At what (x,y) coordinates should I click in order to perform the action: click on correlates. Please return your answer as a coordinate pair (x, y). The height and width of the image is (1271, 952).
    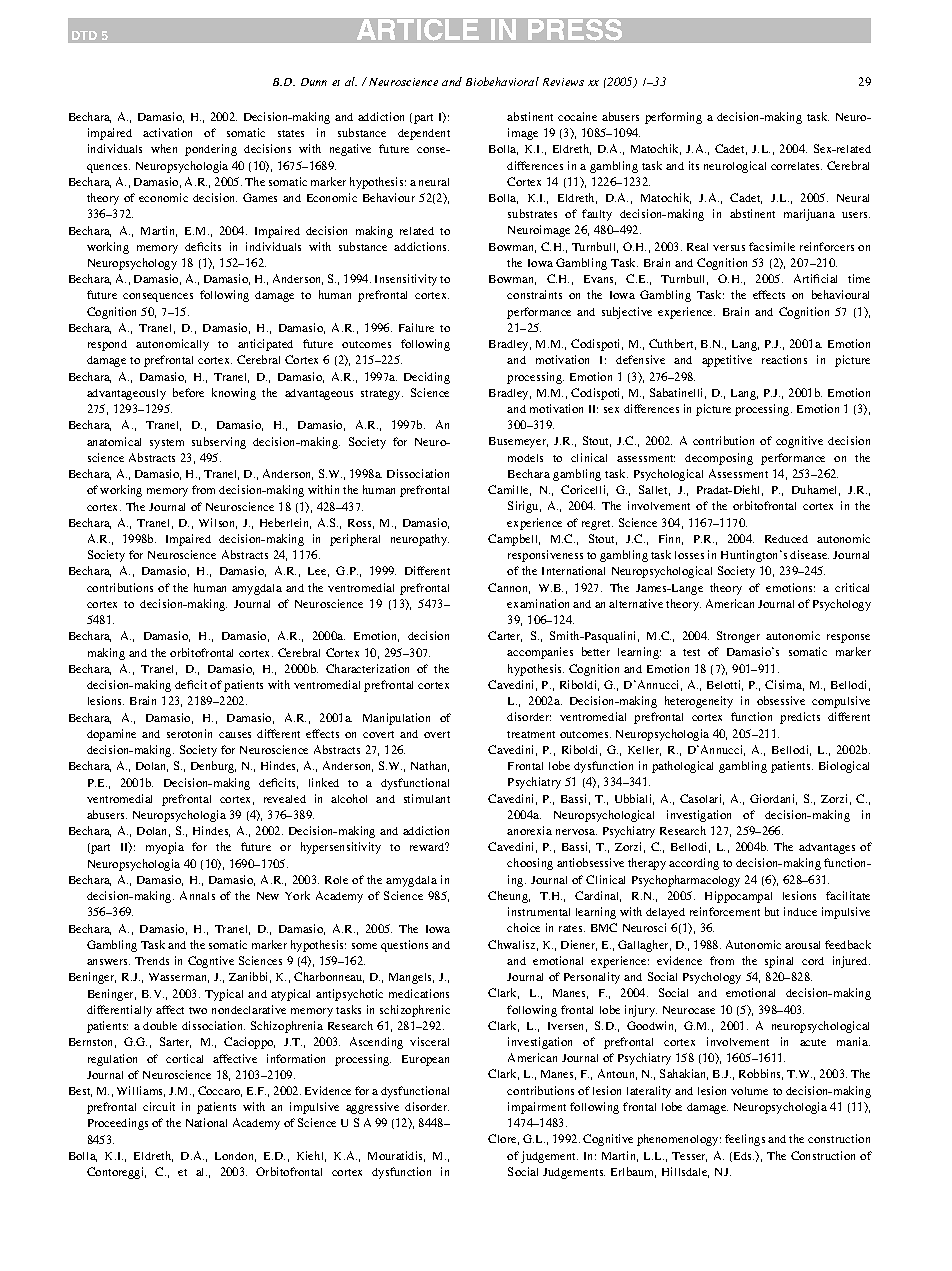
    Looking at the image, I should click on (796, 166).
